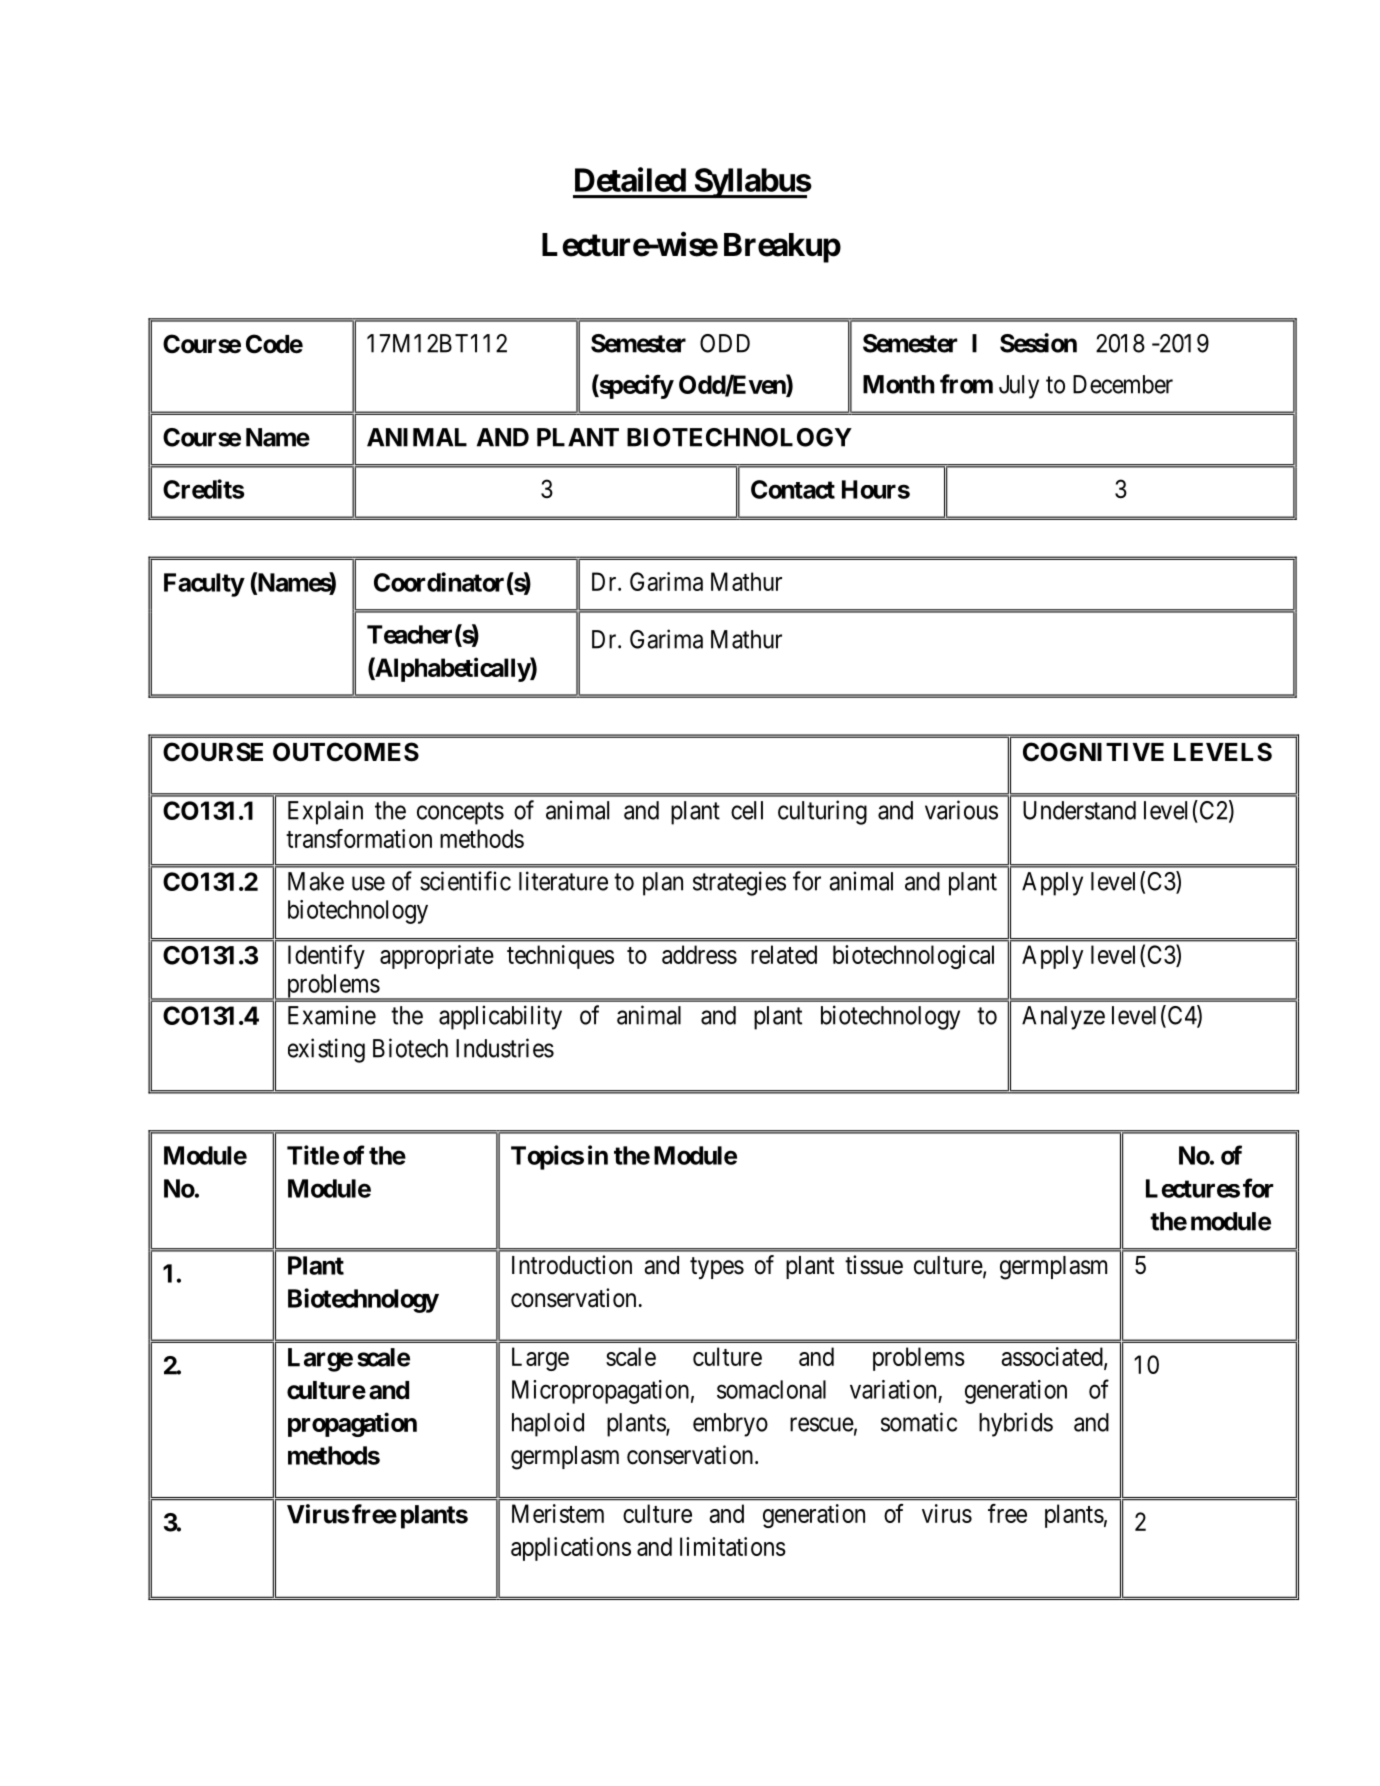 Image resolution: width=1380 pixels, height=1786 pixels. Describe the element at coordinates (326, 1050) in the screenshot. I see `existing` at that location.
